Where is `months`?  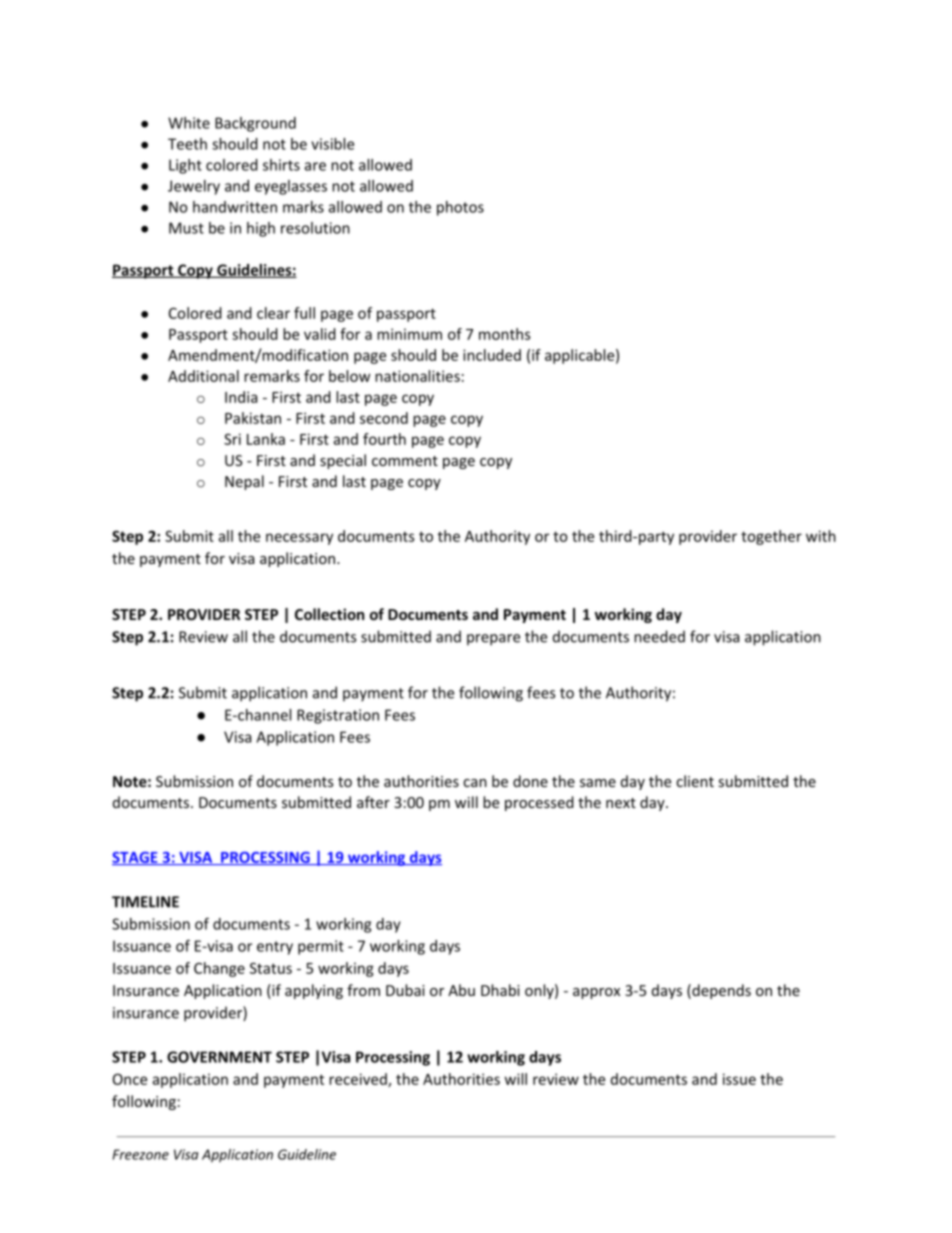 months is located at coordinates (505, 334).
